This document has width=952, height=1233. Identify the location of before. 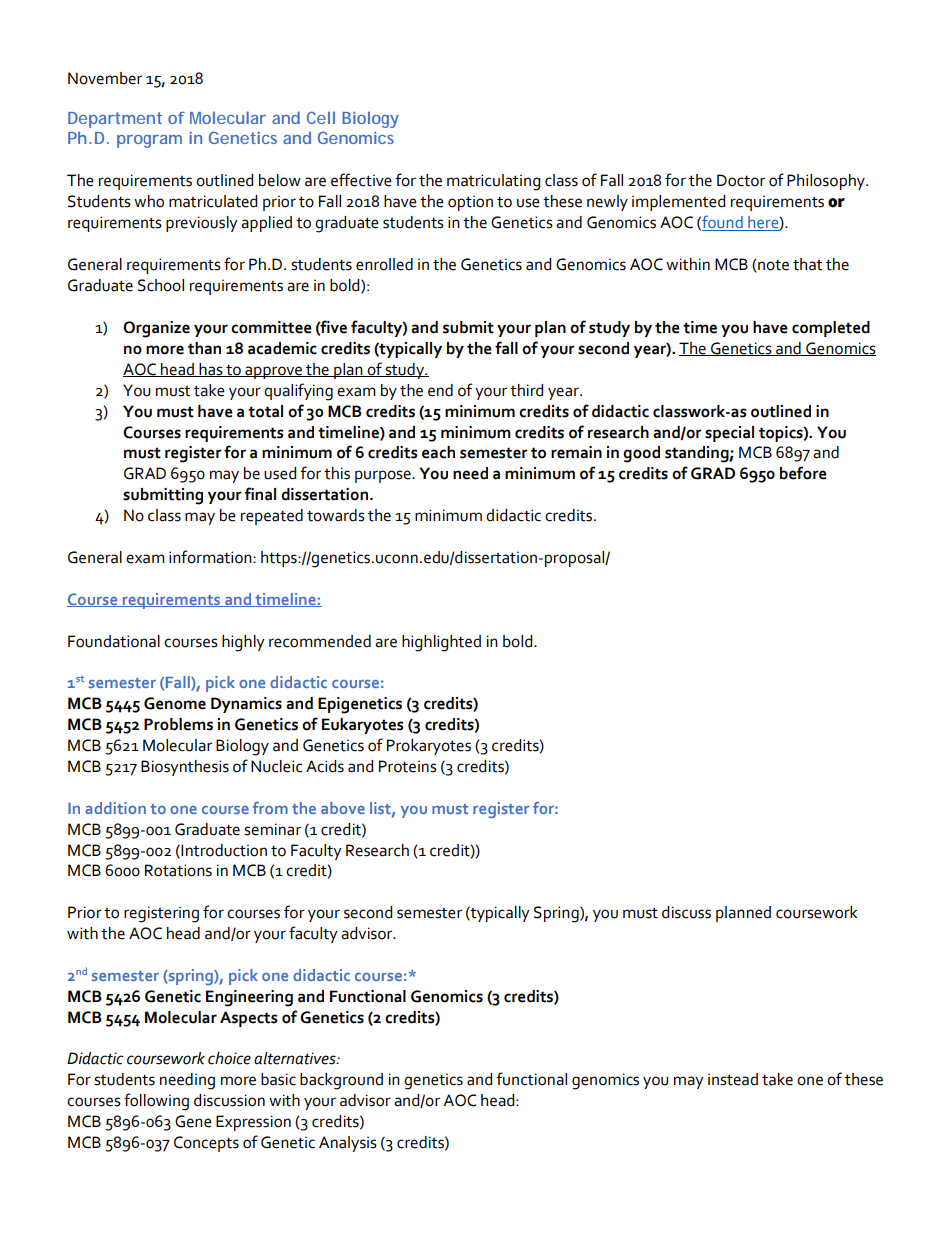
(803, 473).
